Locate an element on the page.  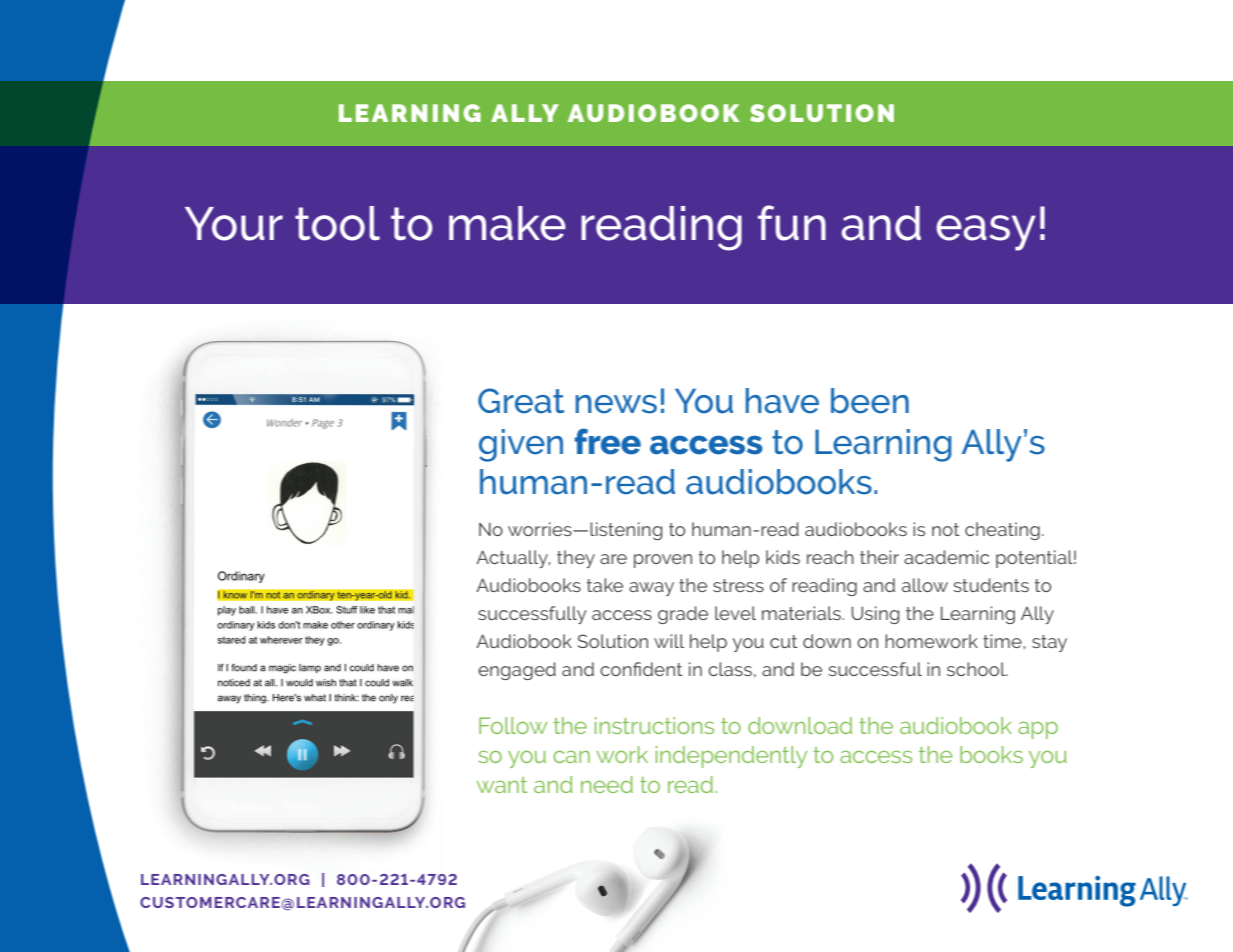
will is located at coordinates (669, 641).
